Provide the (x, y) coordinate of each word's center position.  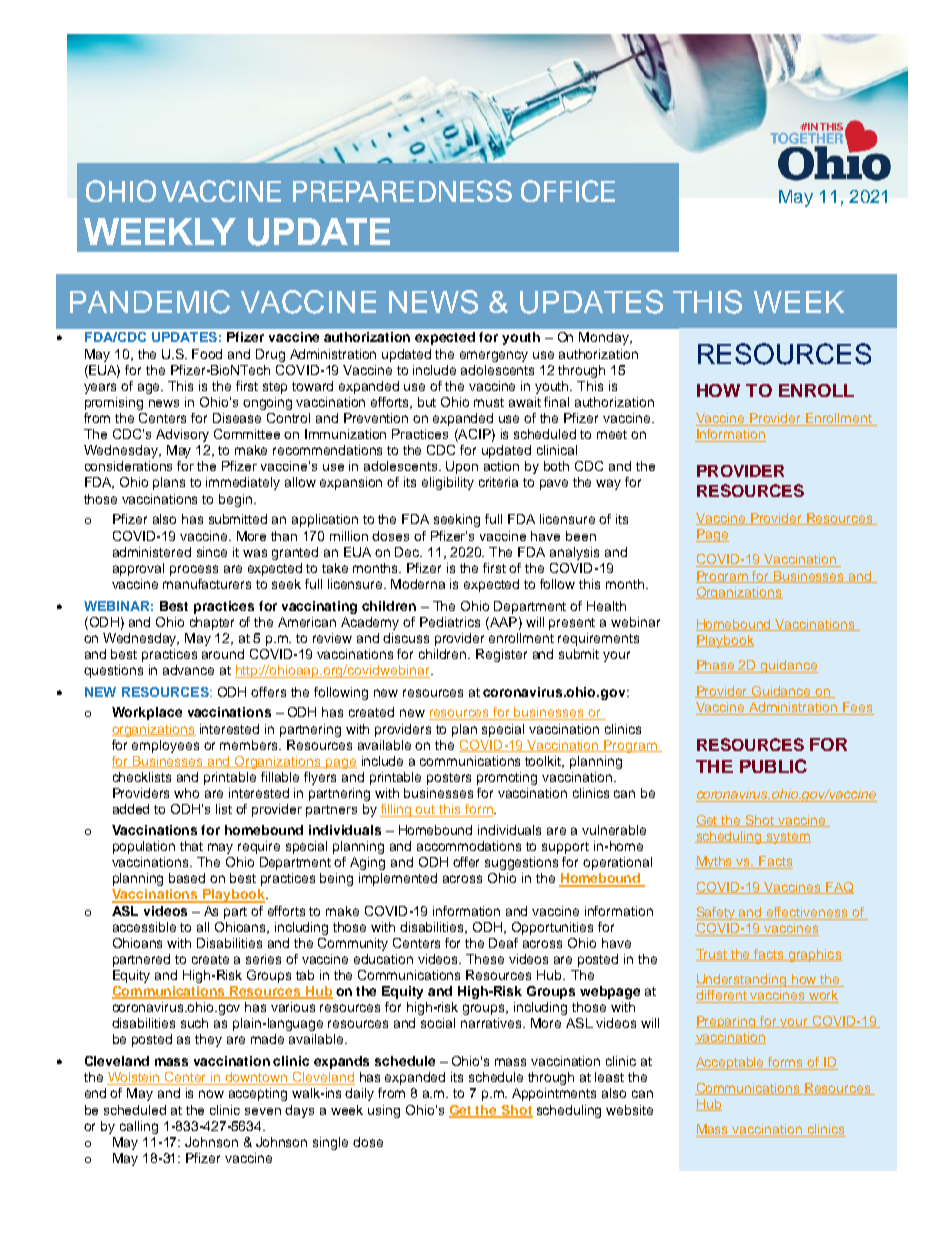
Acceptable (731, 1063)
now (211, 1094)
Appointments (554, 1094)
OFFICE (568, 191)
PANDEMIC (150, 302)
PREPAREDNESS (402, 191)
